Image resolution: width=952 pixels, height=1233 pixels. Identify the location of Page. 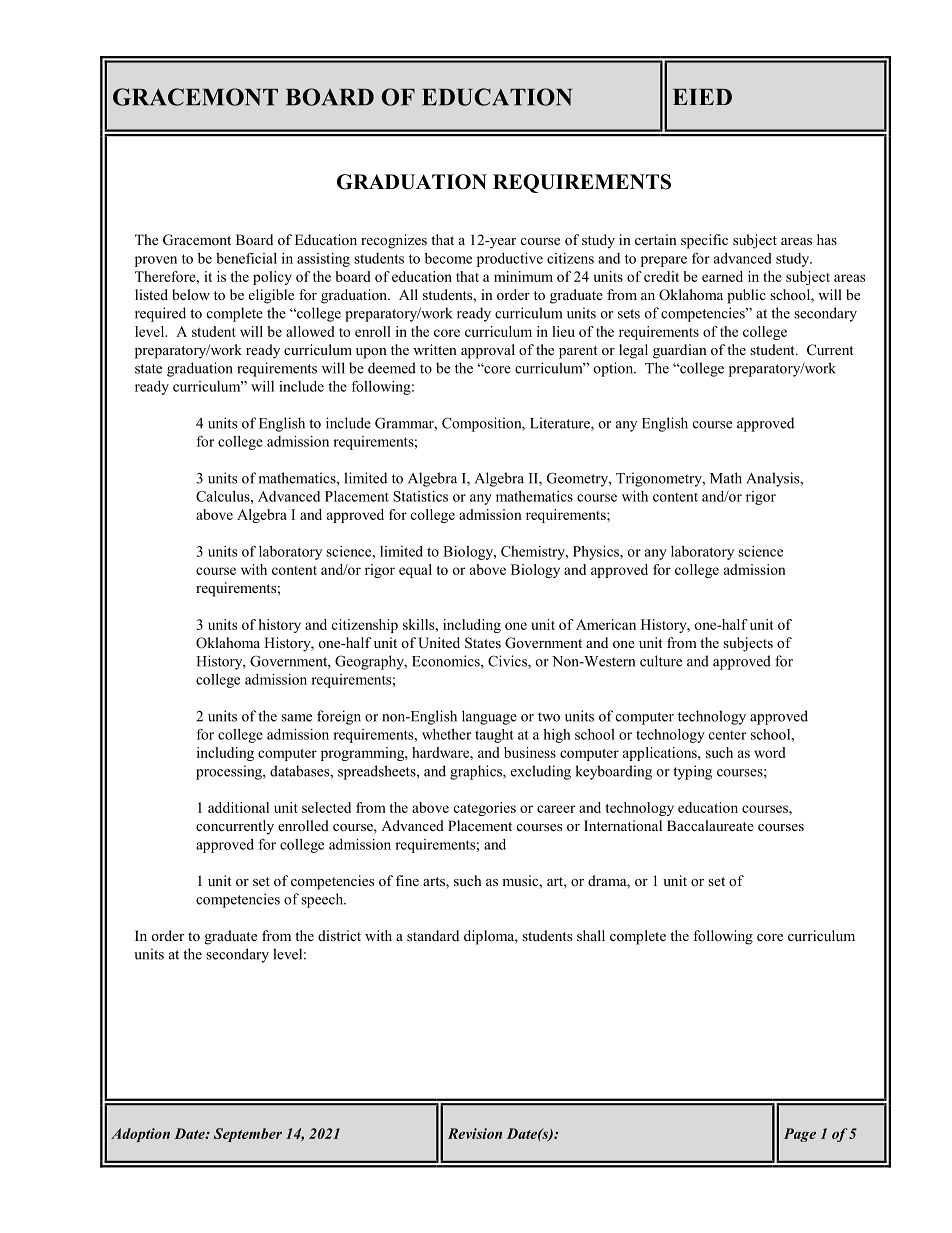
(800, 1135).
